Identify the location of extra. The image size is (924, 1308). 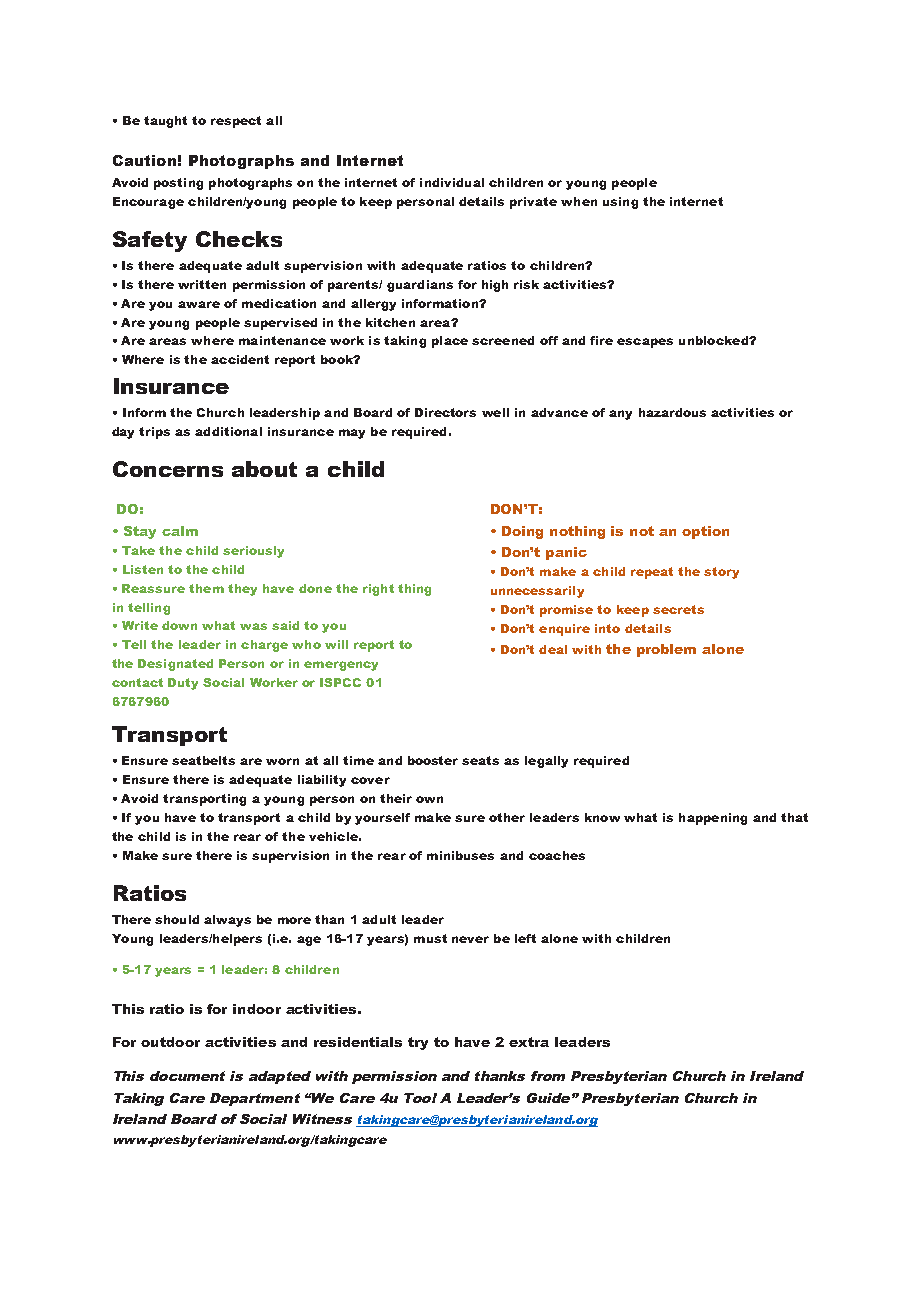
(529, 1042).
